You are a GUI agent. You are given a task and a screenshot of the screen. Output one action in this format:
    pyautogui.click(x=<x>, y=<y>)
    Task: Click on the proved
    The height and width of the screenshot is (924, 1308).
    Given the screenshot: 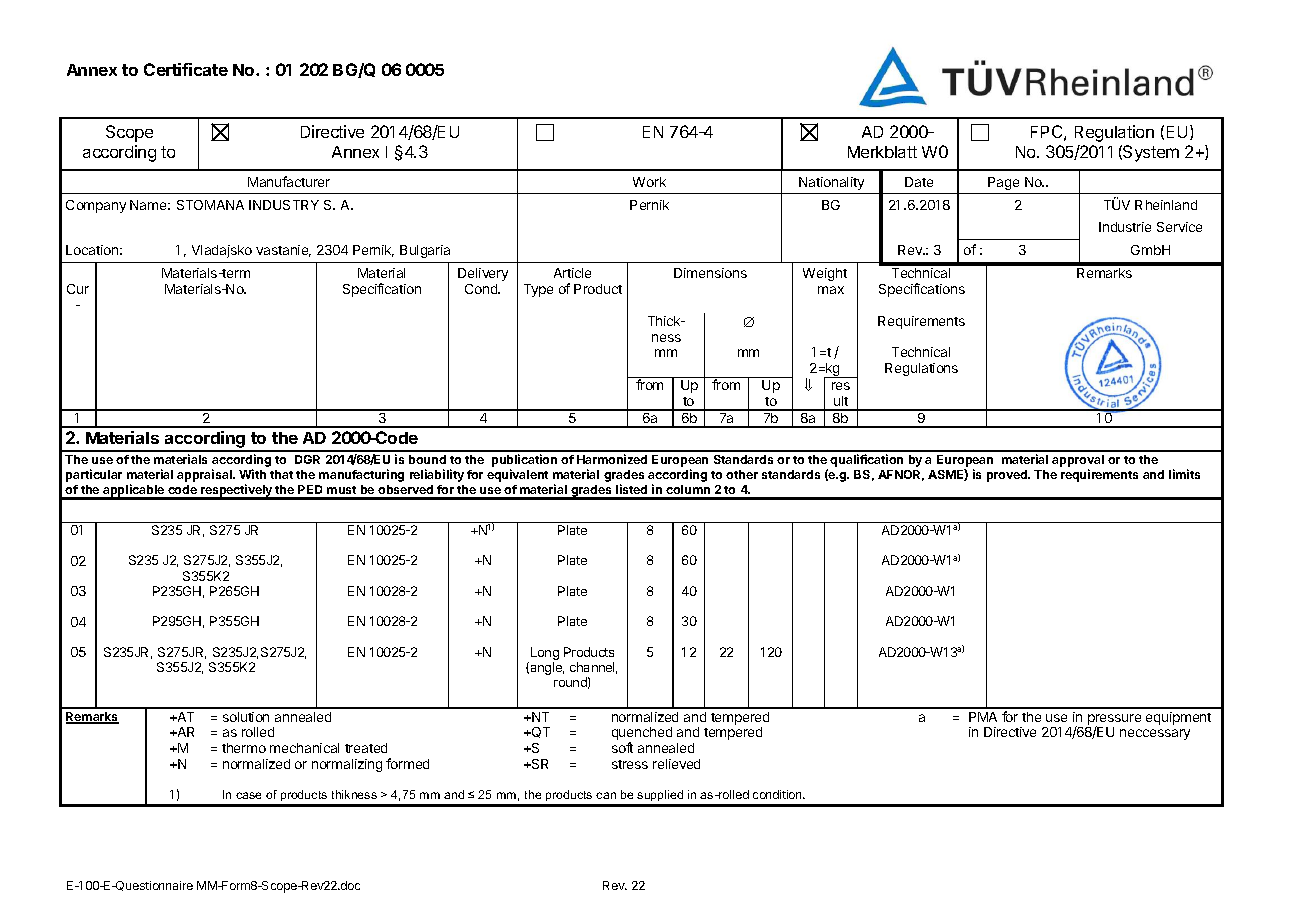 What is the action you would take?
    pyautogui.click(x=1008, y=476)
